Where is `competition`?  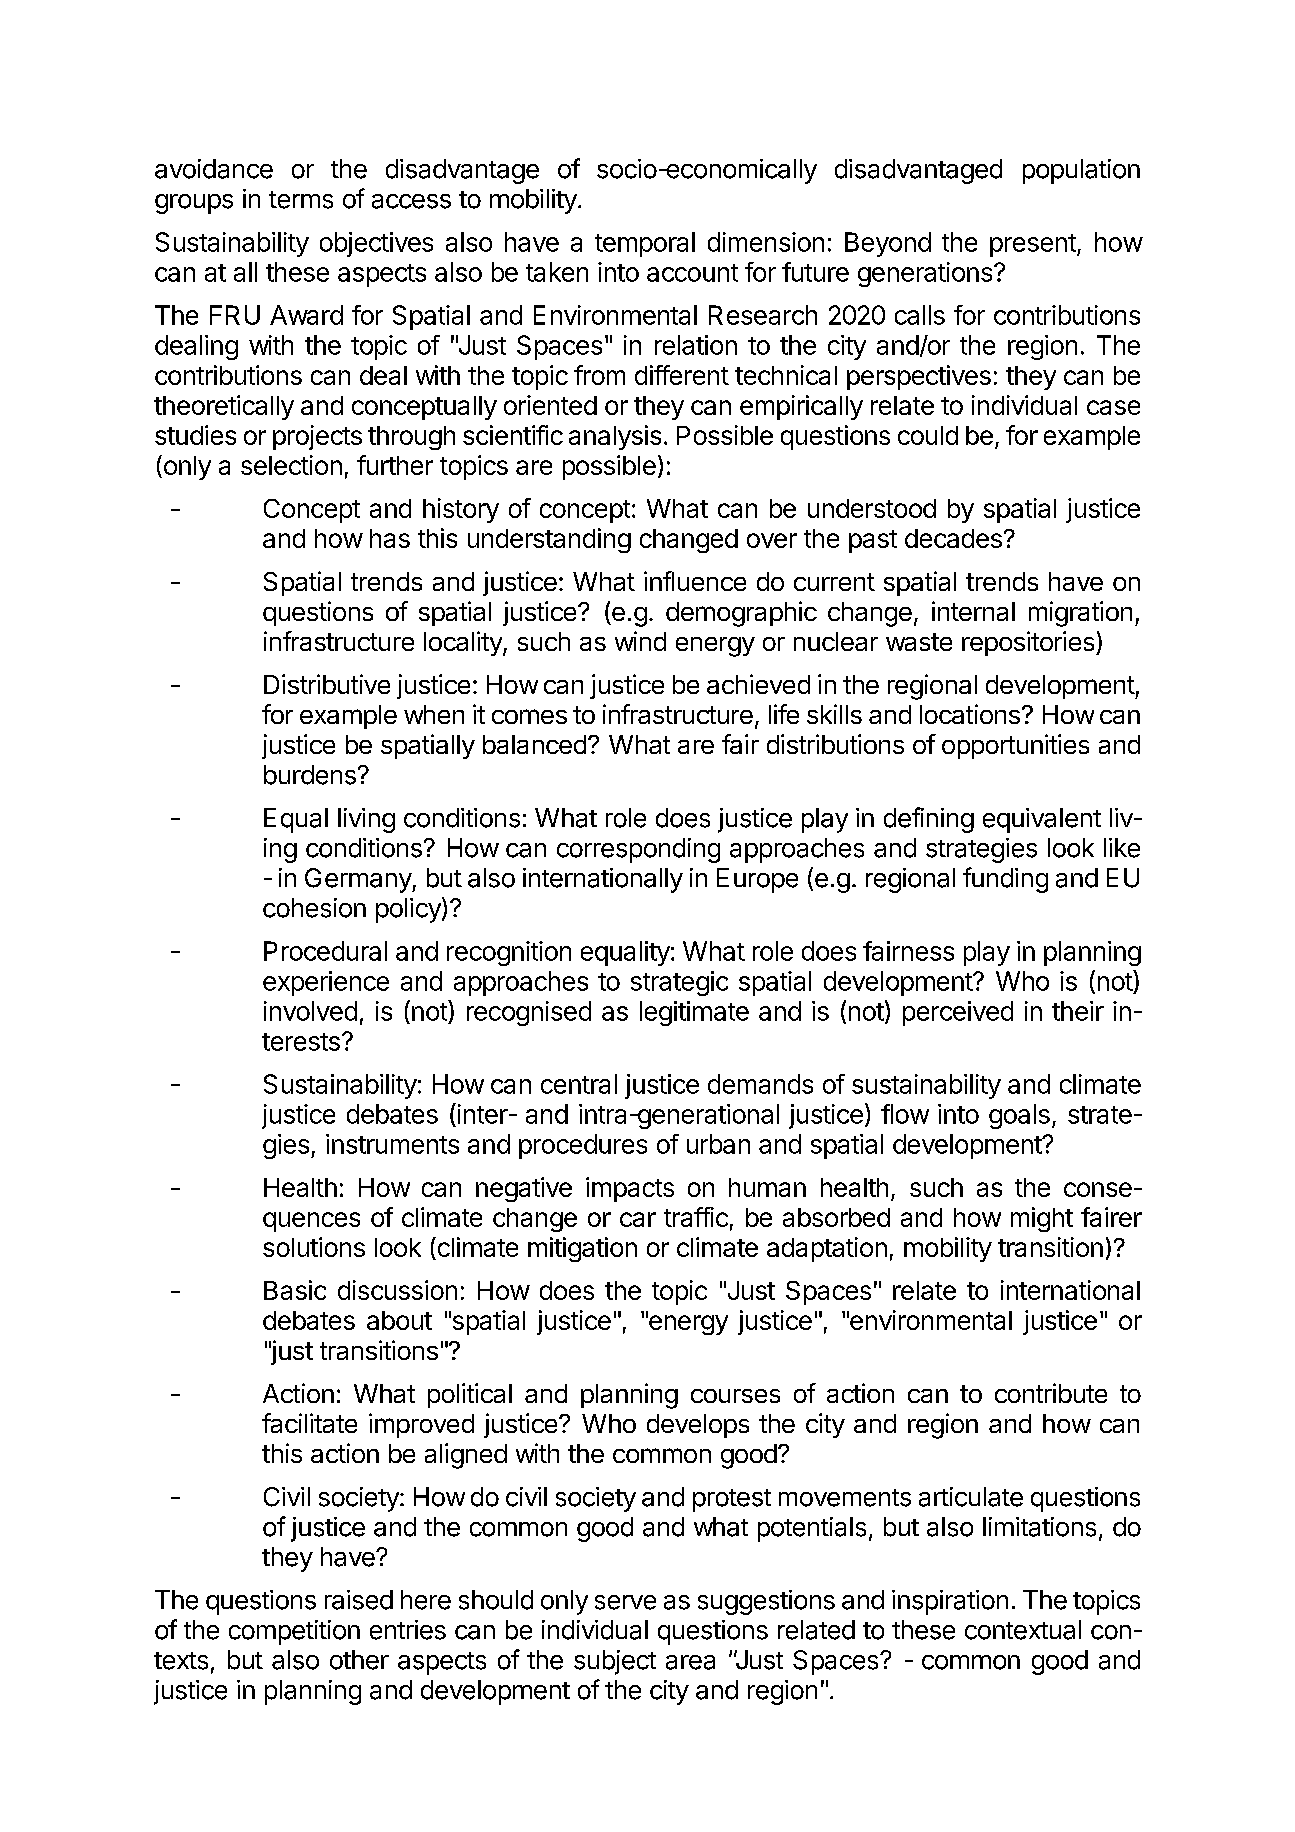
competition is located at coordinates (294, 1632).
